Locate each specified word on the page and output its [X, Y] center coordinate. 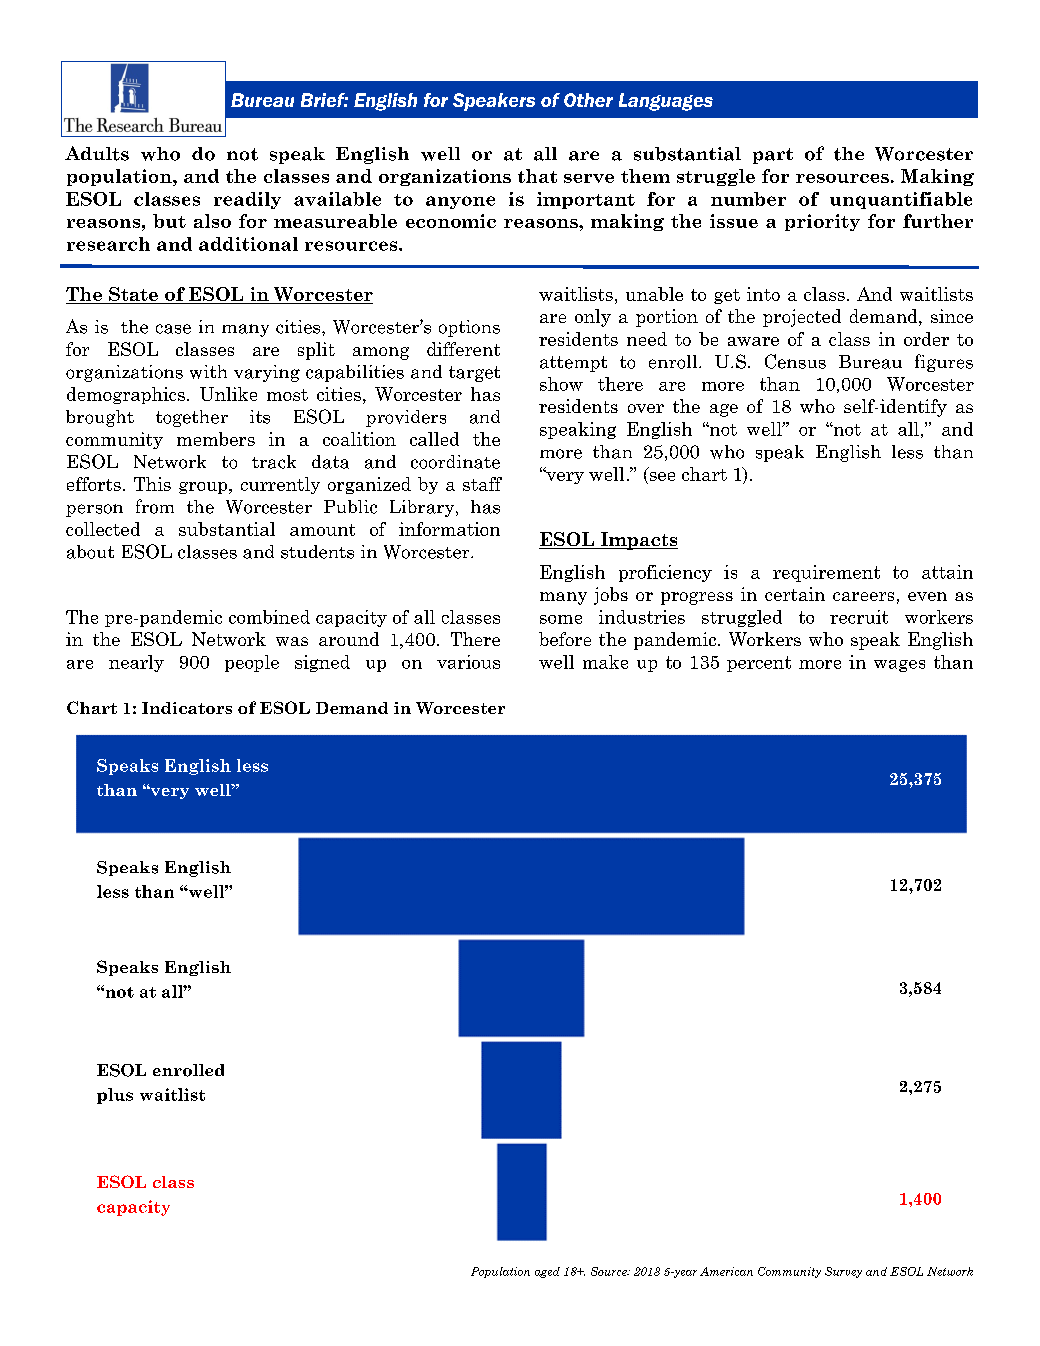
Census [795, 361]
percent [759, 664]
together [192, 418]
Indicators [187, 708]
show [561, 384]
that [537, 176]
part [773, 156]
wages [899, 666]
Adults [97, 153]
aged [547, 1272]
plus [115, 1096]
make [605, 662]
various [468, 662]
